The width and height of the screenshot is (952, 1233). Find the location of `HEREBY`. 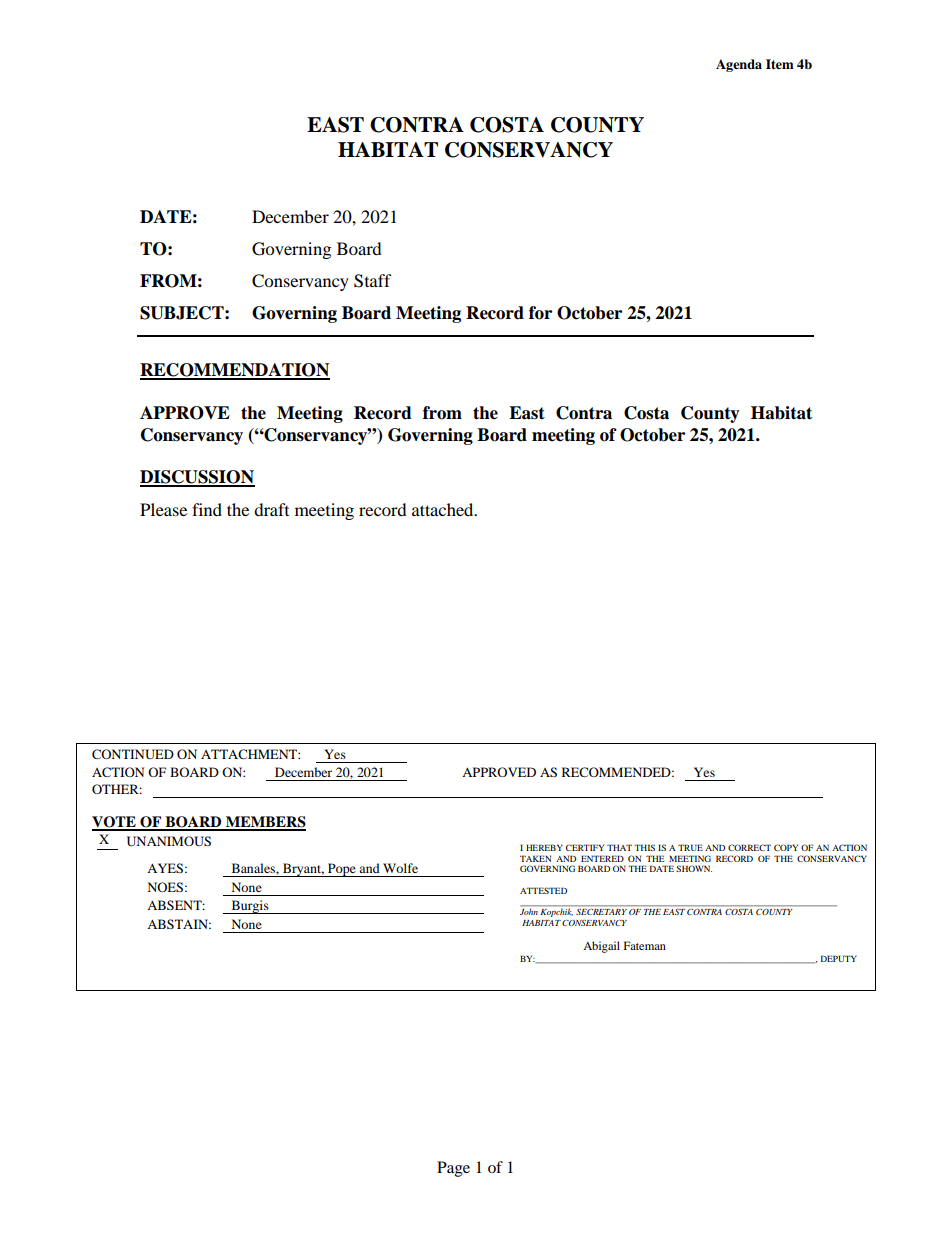

HEREBY is located at coordinates (544, 847).
